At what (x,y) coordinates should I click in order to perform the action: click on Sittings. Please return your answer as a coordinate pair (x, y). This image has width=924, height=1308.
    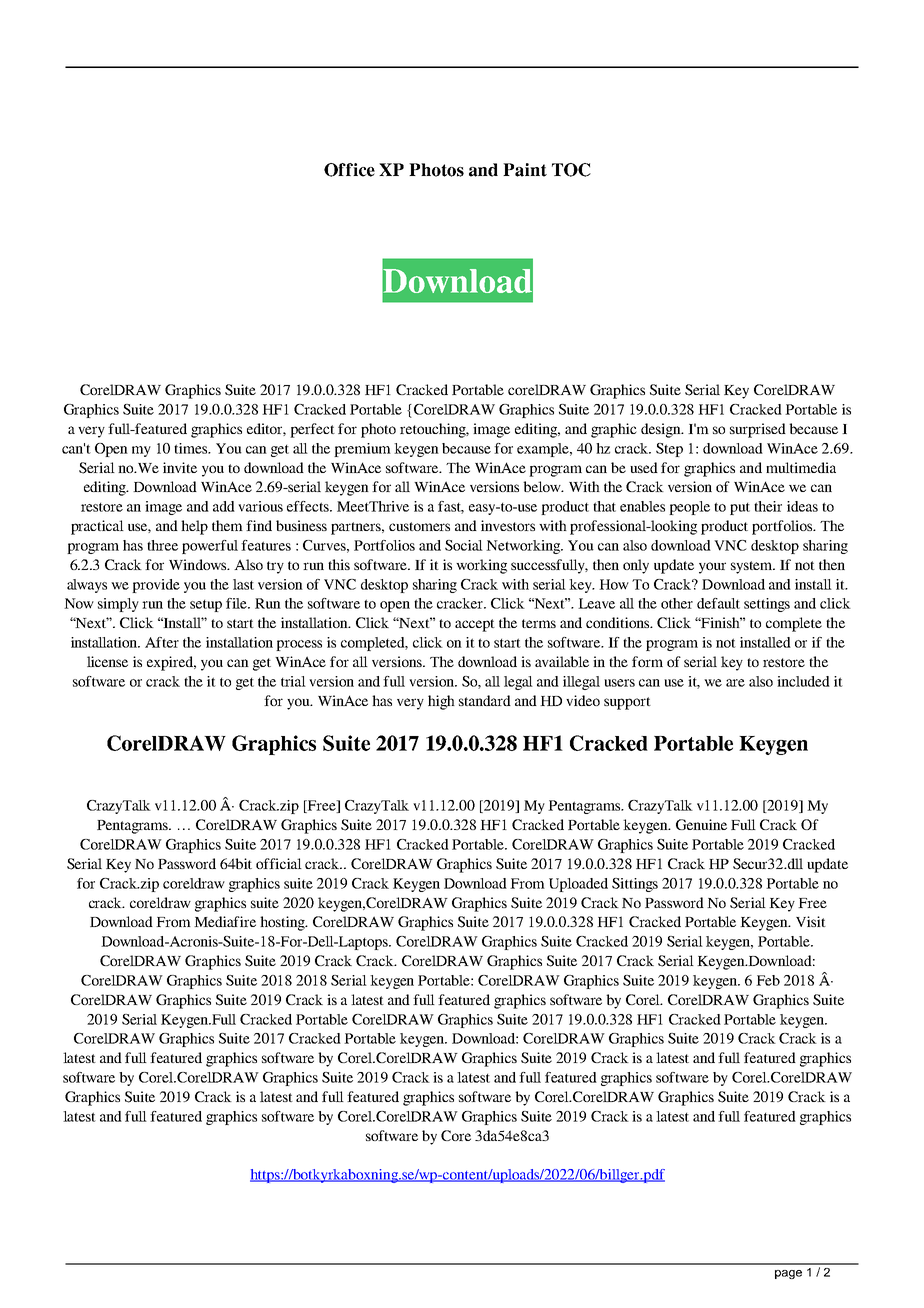
    Looking at the image, I should click on (635, 885).
